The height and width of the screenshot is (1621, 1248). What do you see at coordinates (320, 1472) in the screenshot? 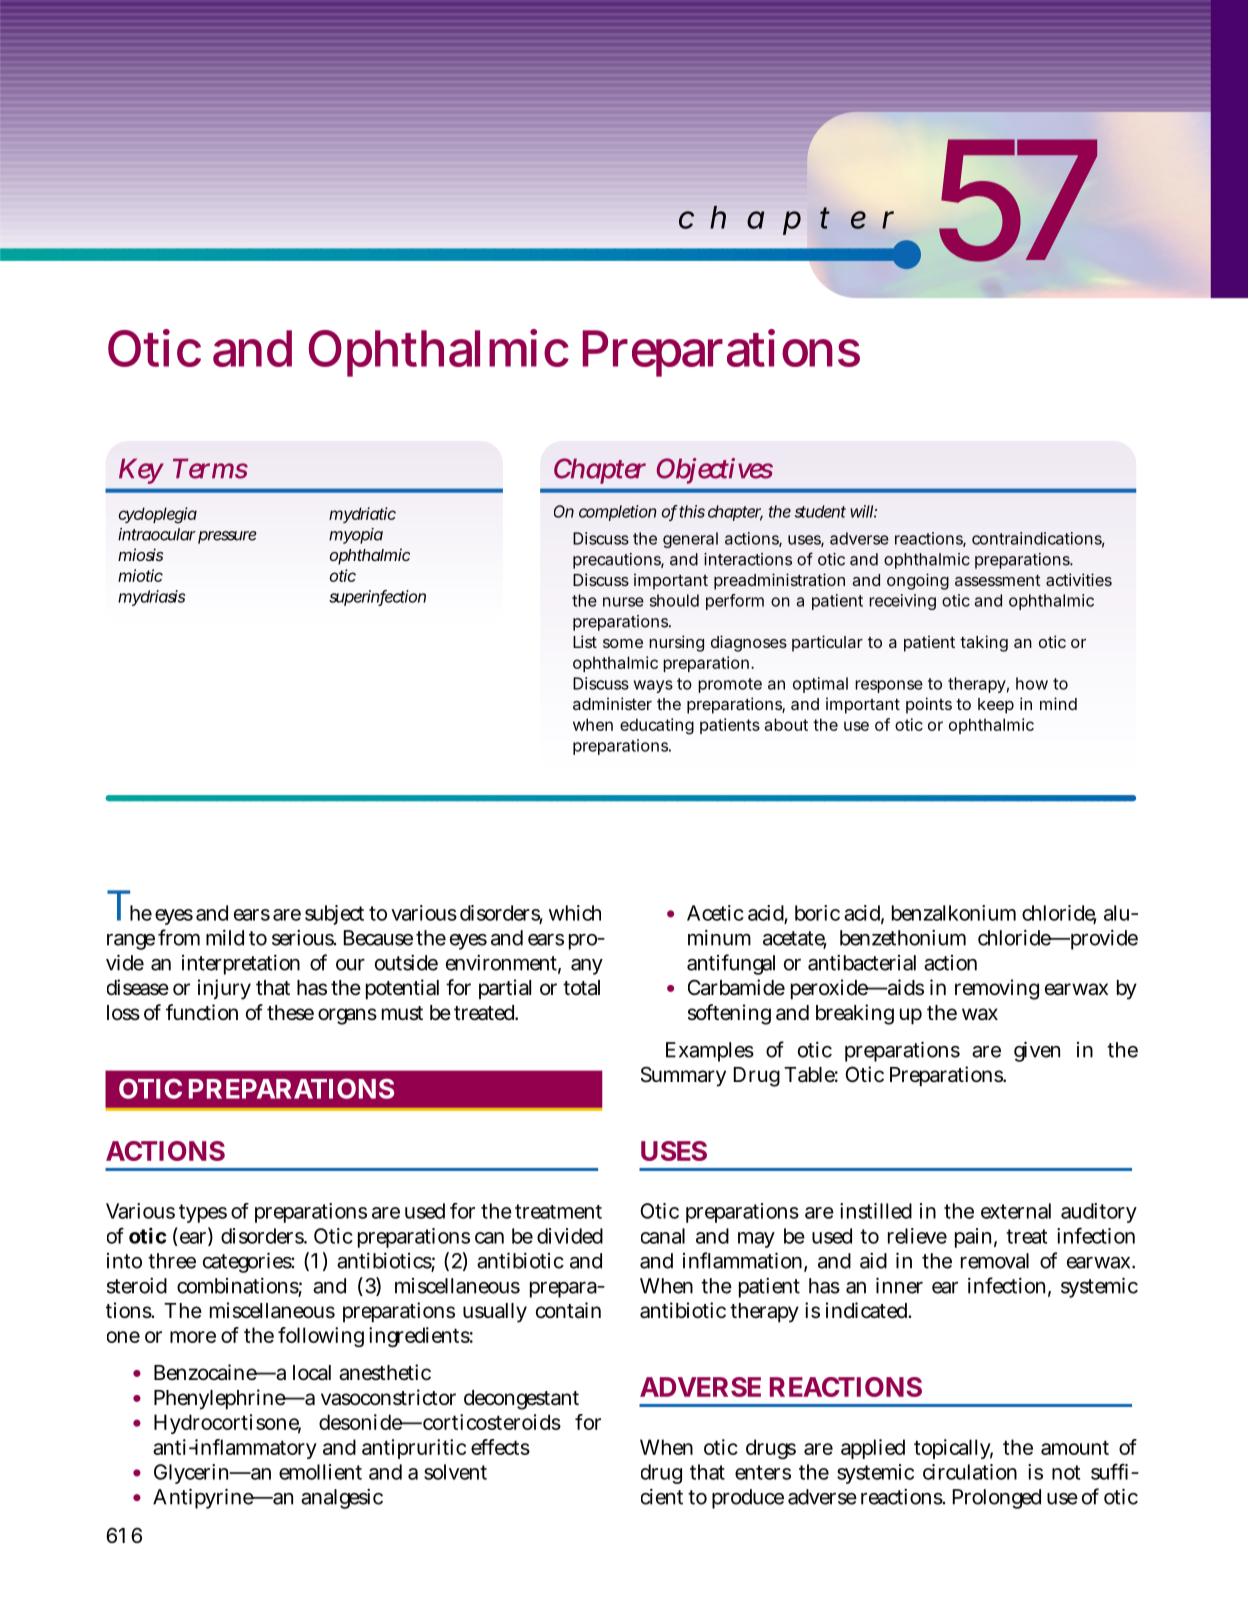
I see `emollient` at bounding box center [320, 1472].
